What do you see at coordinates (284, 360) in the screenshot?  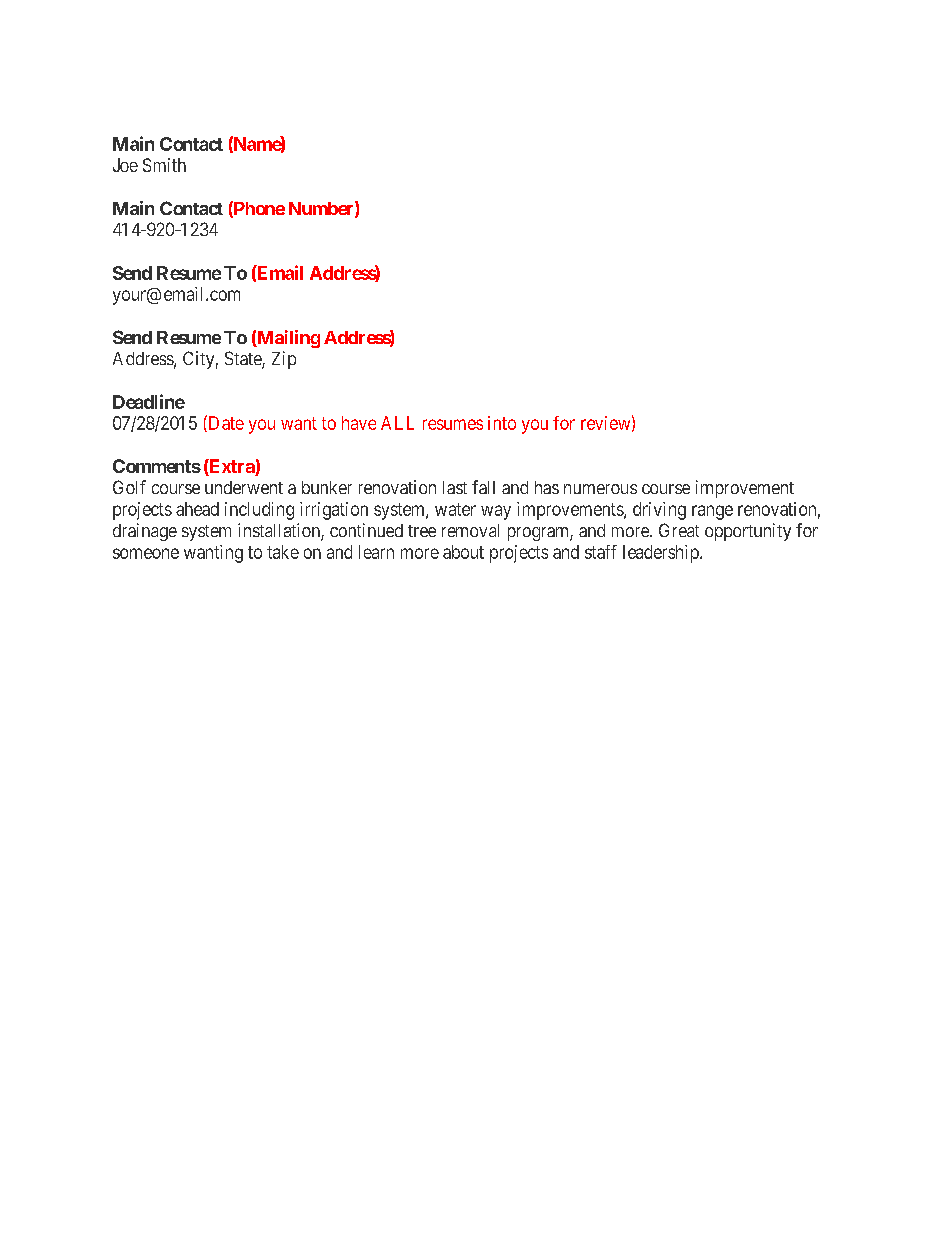 I see `Zip` at bounding box center [284, 360].
